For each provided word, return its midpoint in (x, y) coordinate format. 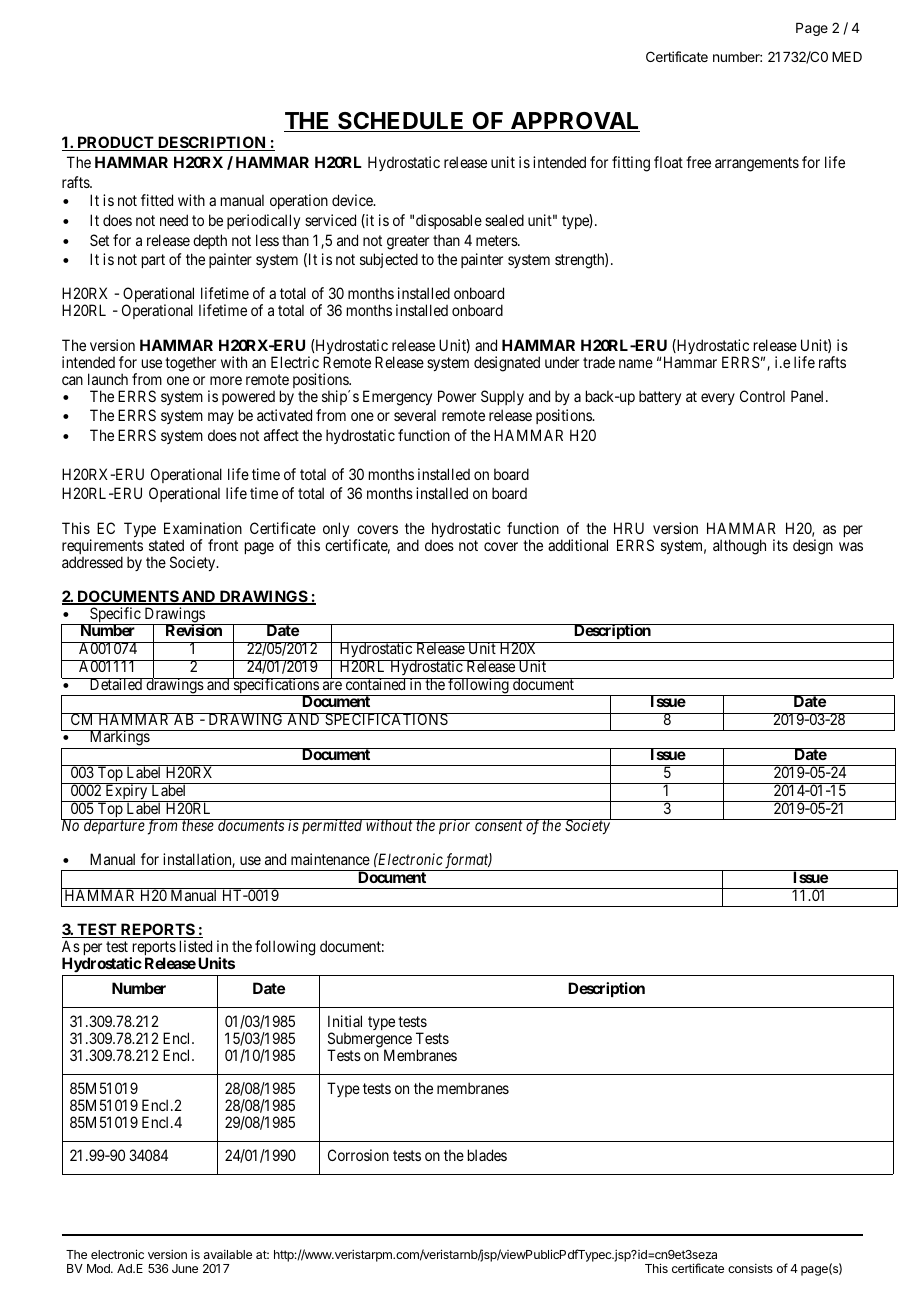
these (198, 825)
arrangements (757, 164)
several (415, 415)
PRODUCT (115, 143)
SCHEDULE (401, 122)
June (185, 1268)
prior (455, 826)
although (739, 547)
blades (487, 1155)
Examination (203, 528)
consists (750, 1268)
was (851, 546)
